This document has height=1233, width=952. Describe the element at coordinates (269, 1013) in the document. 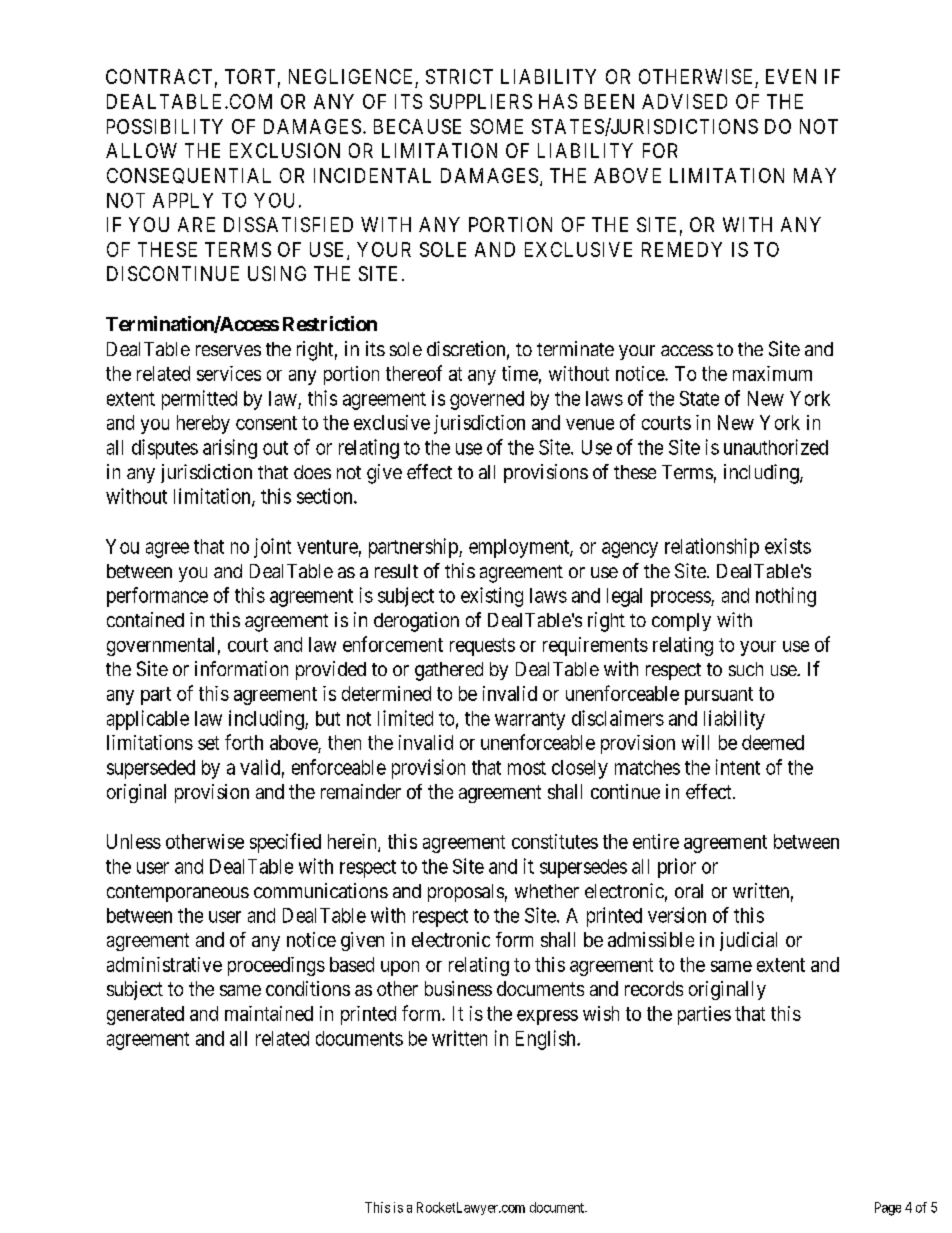

I see `maintained` at that location.
